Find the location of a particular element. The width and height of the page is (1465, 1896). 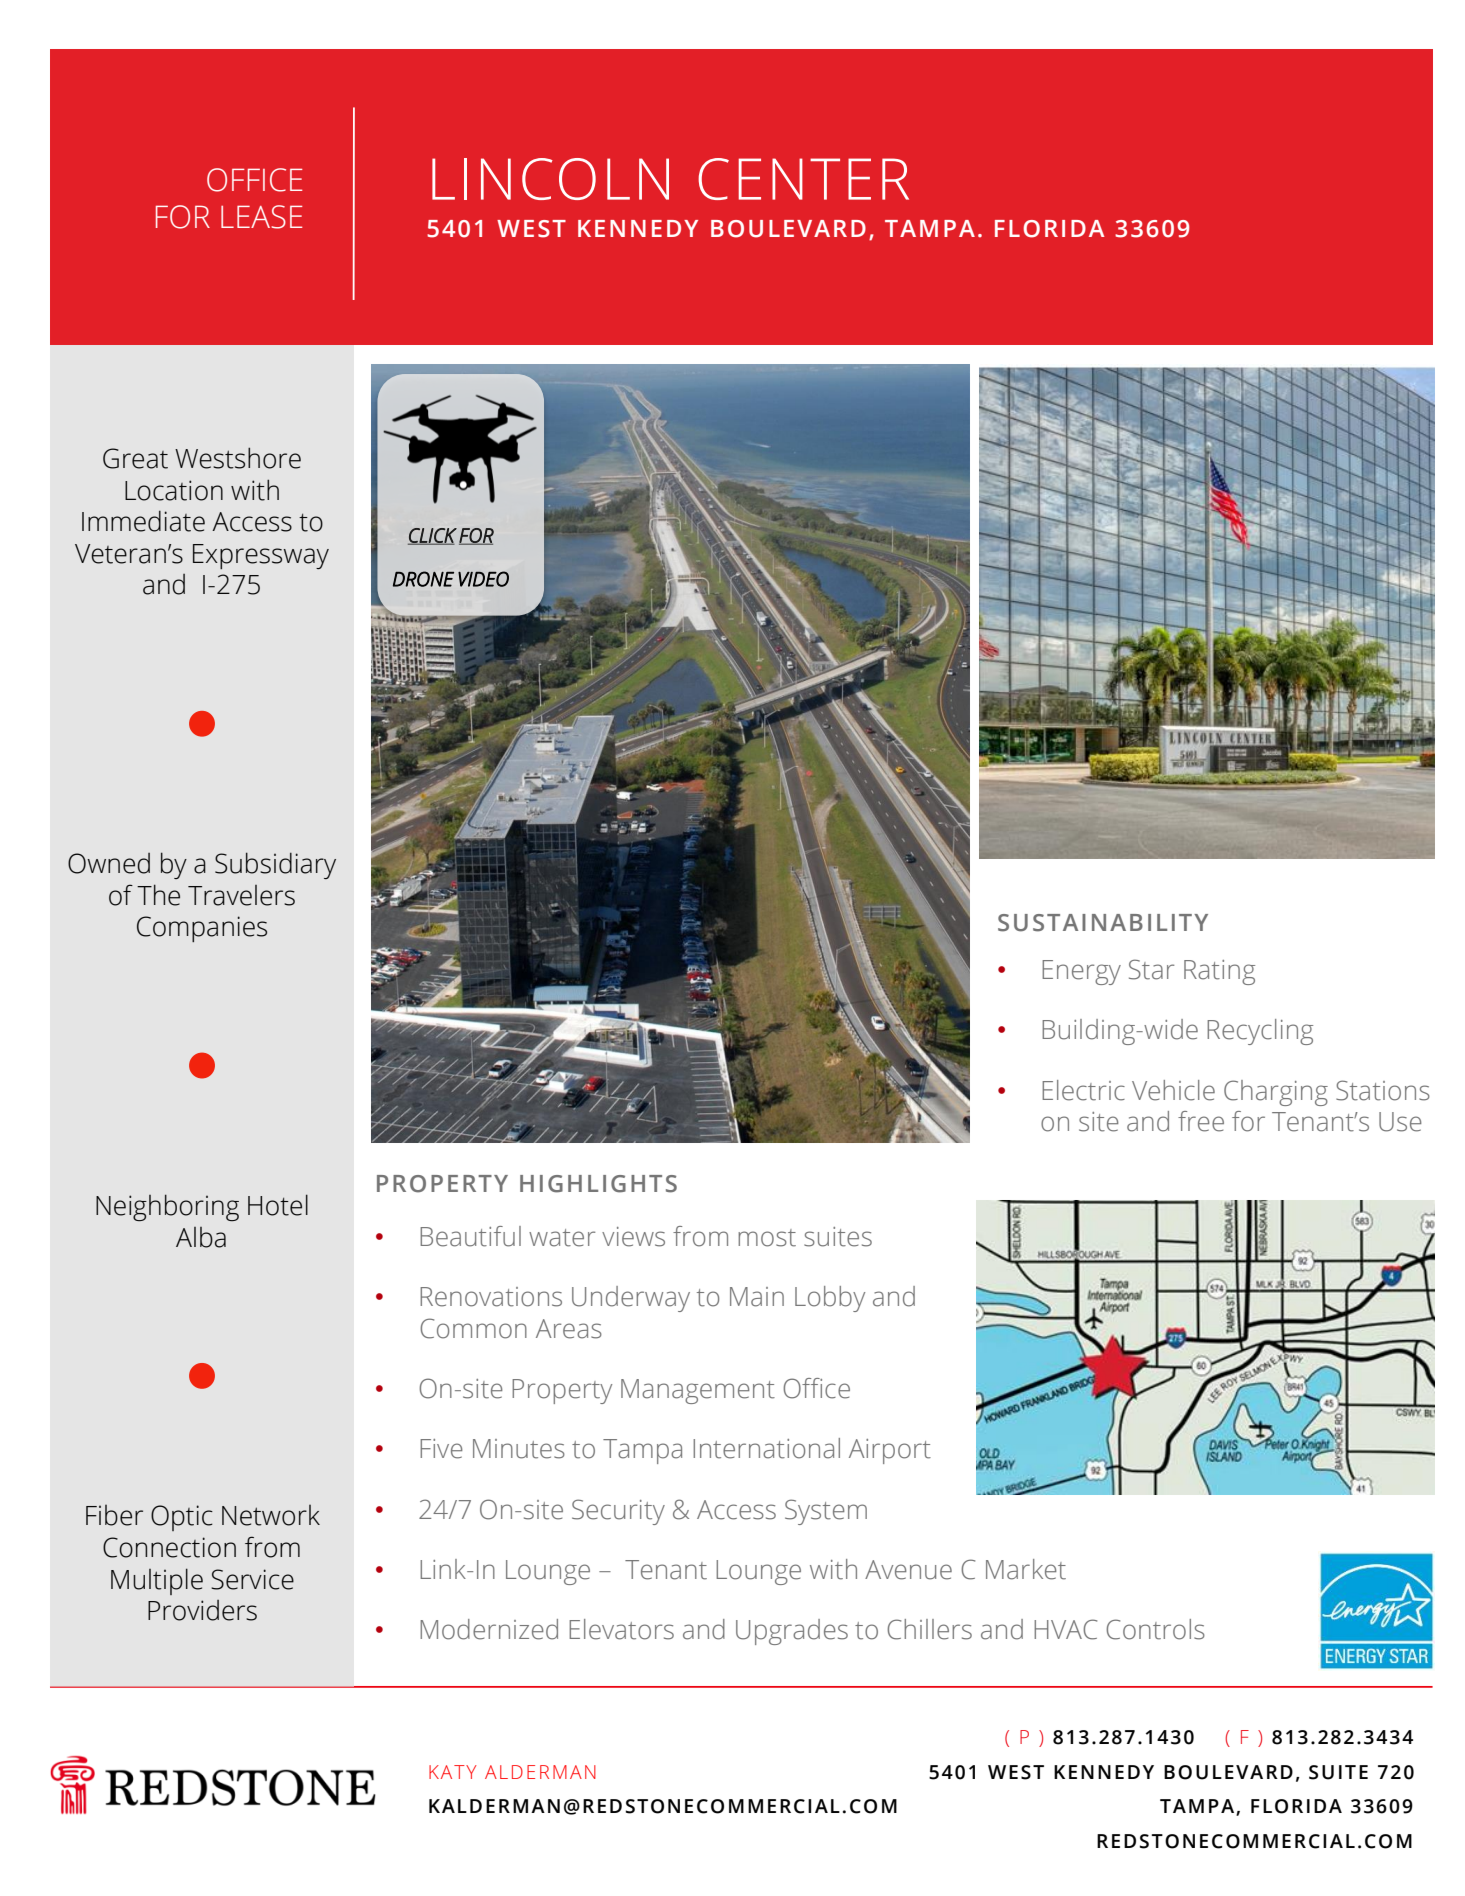

LINCOLN is located at coordinates (550, 179).
